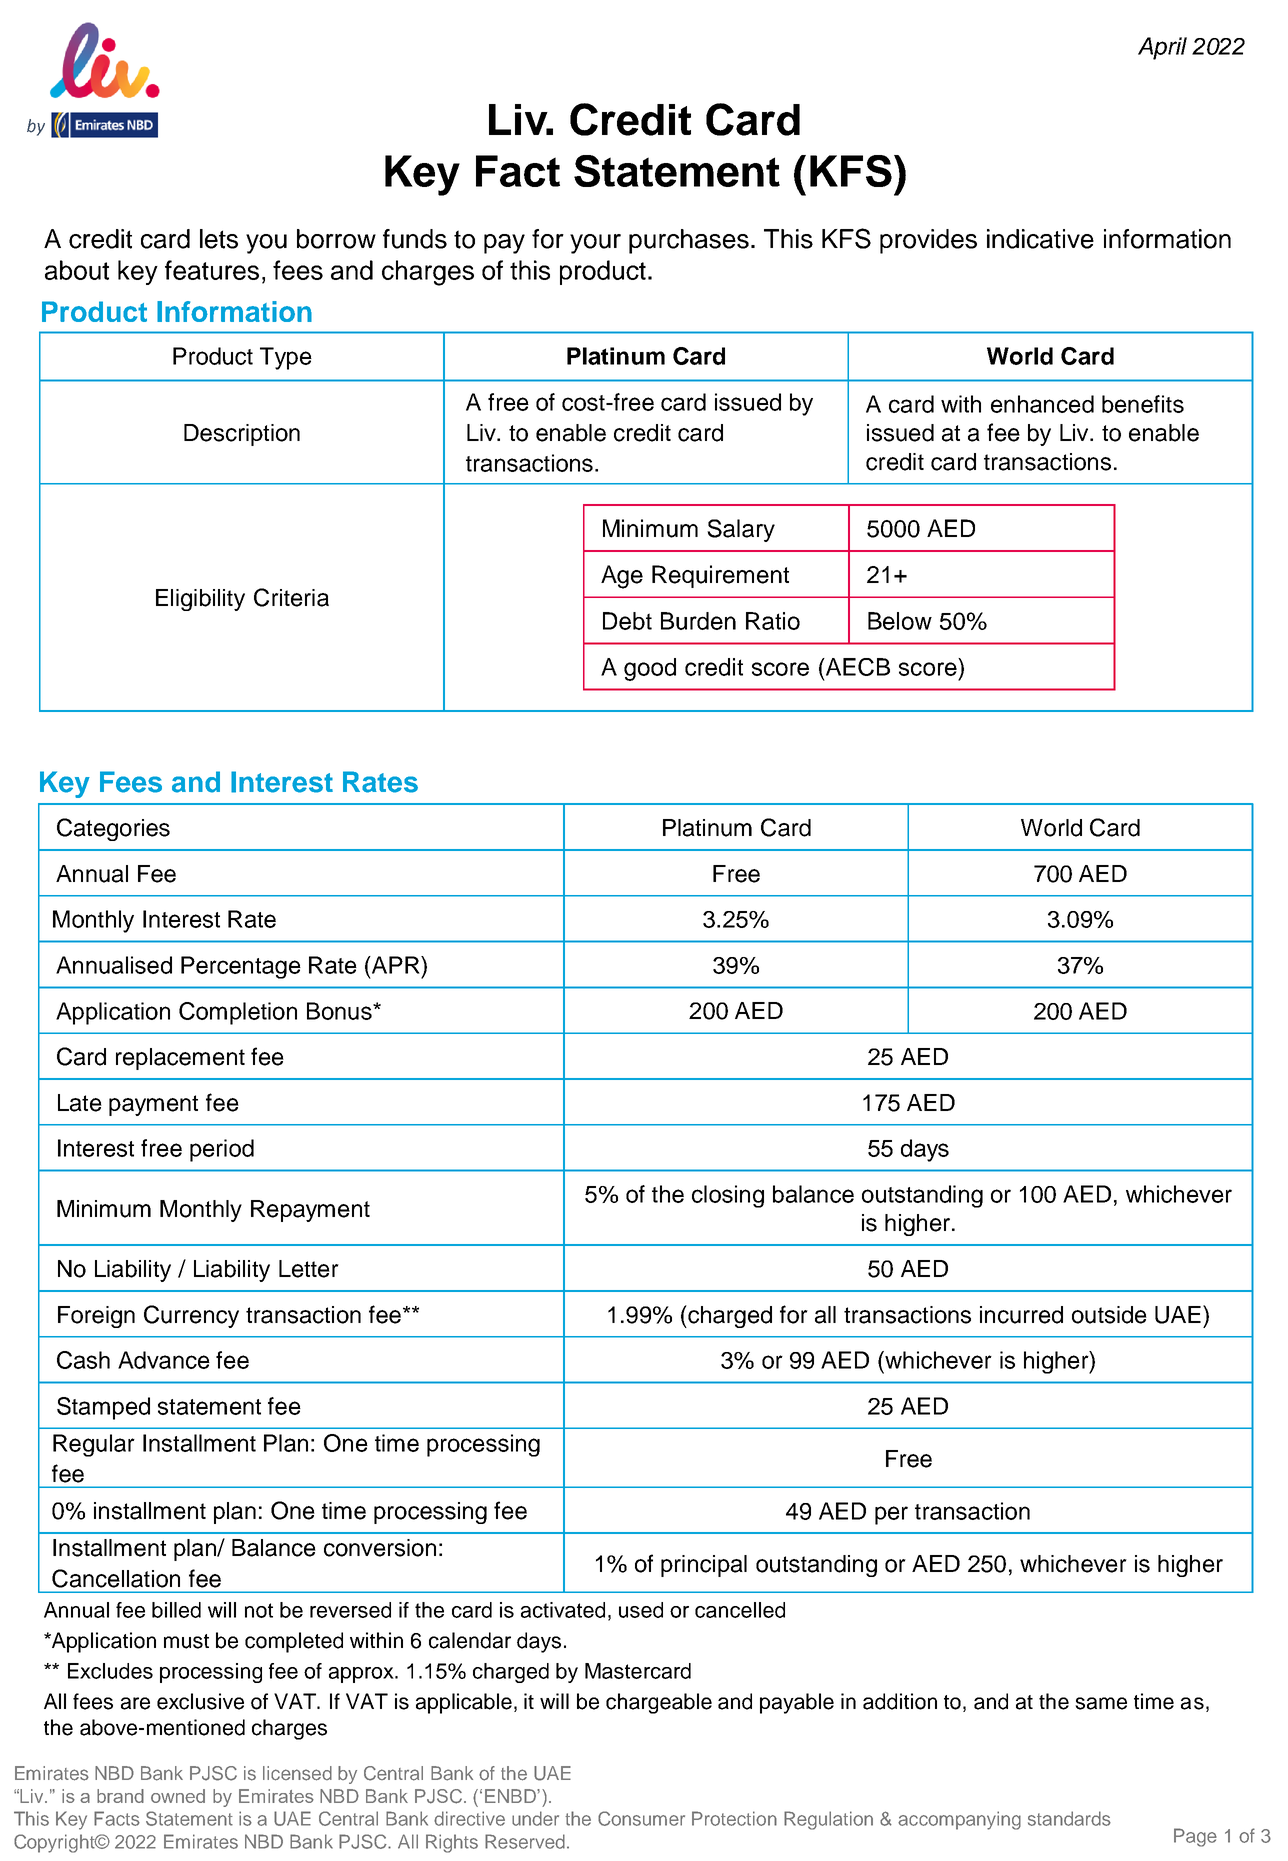  Describe the element at coordinates (200, 600) in the image. I see `Eligibility` at that location.
